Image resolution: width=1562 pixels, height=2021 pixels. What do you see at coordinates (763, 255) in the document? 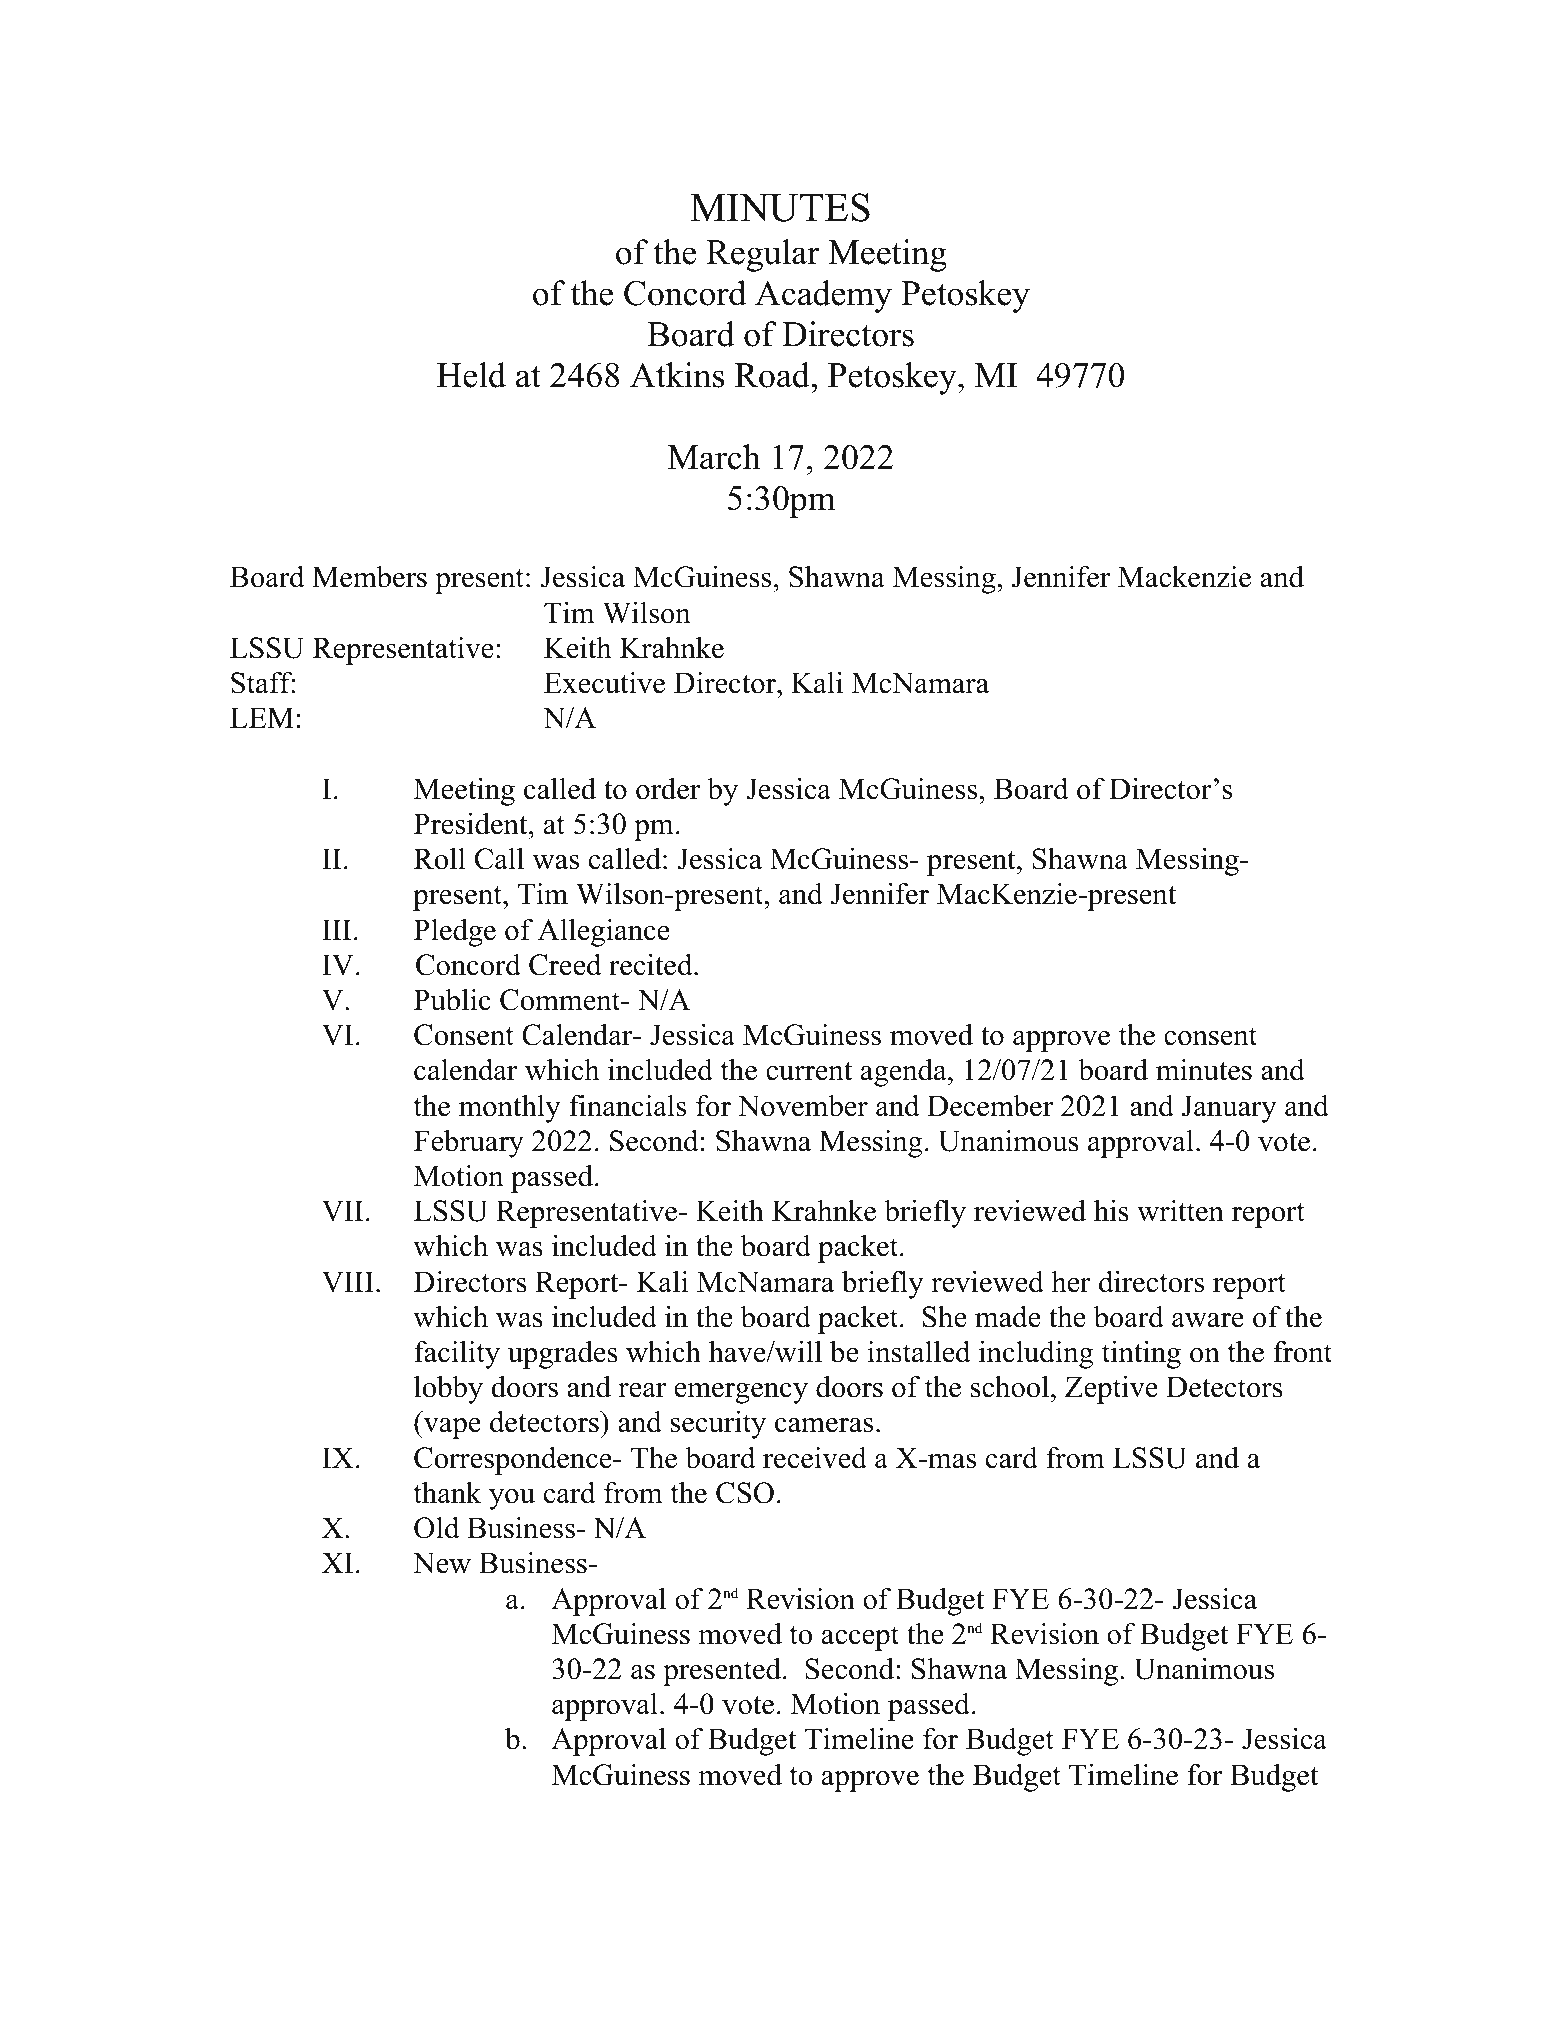
I see `Regular` at bounding box center [763, 255].
